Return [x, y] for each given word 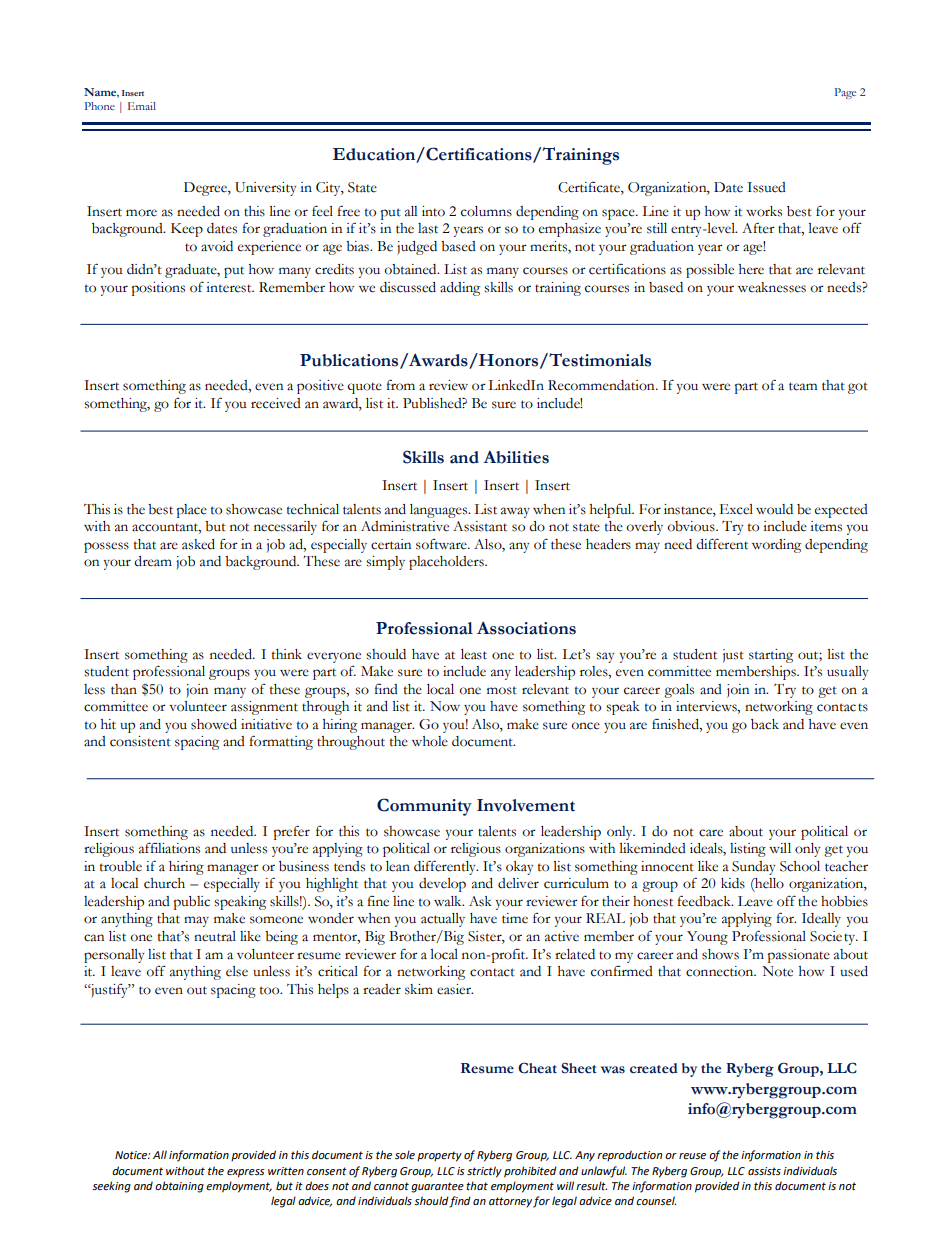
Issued [766, 187]
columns [486, 211]
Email [142, 106]
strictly [484, 1172]
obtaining [179, 1187]
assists [764, 1171]
